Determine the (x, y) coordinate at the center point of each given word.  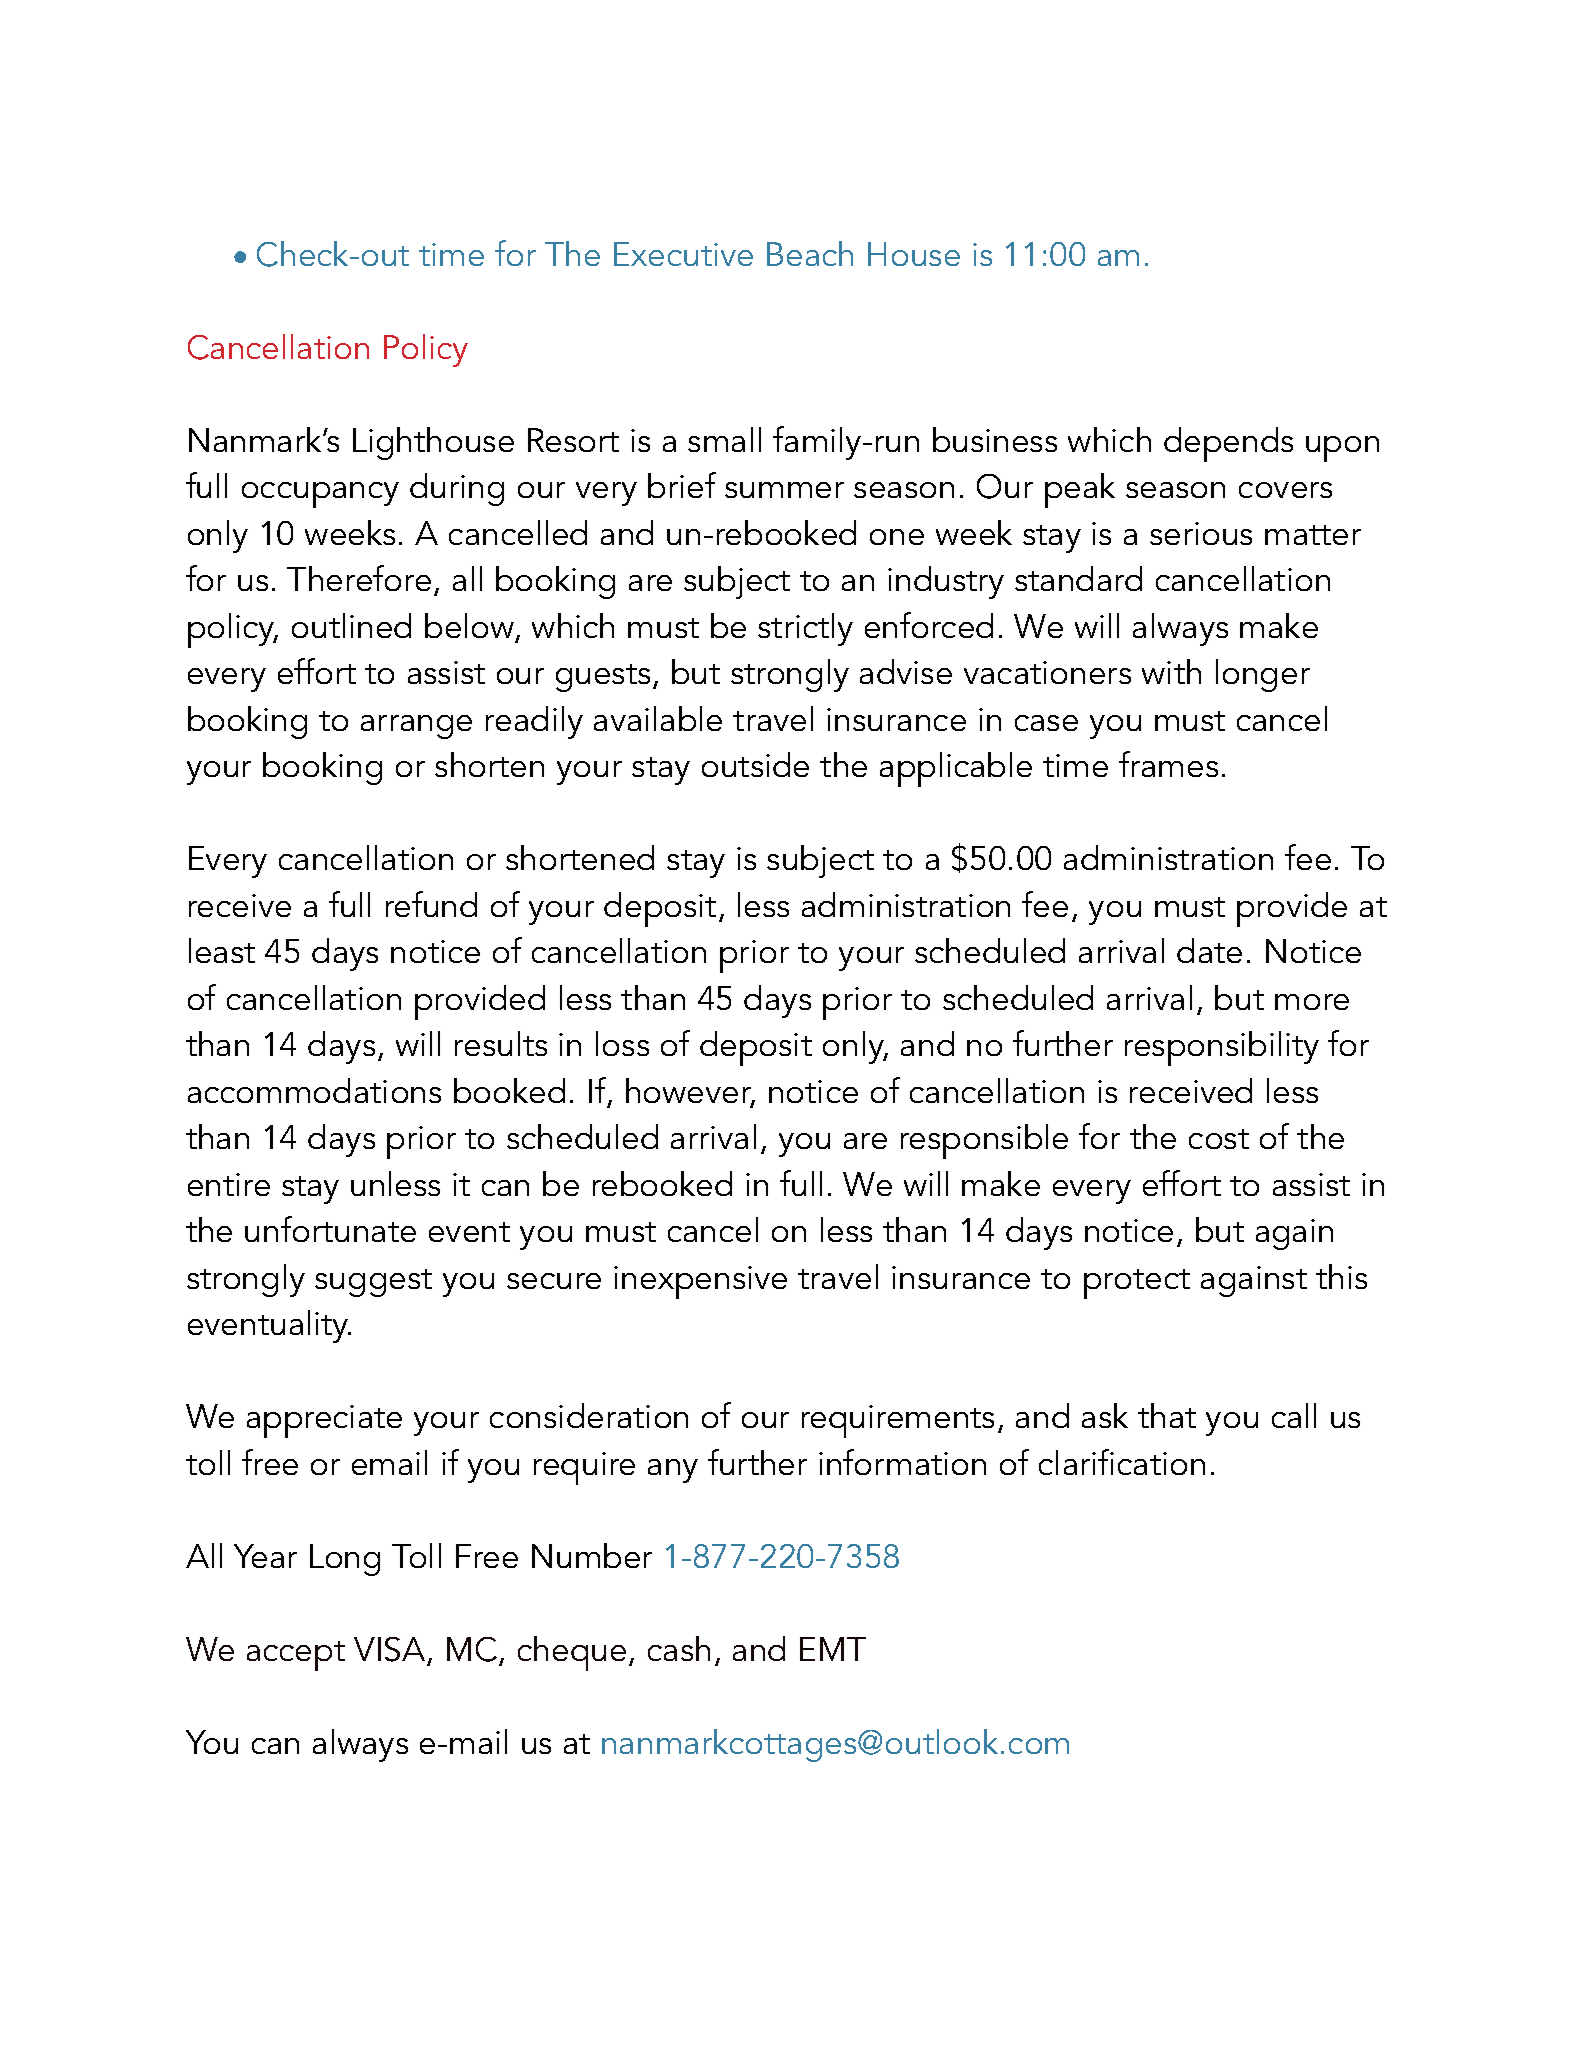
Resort (573, 440)
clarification (1122, 1462)
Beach (810, 253)
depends (1228, 444)
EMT (833, 1649)
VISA (389, 1649)
